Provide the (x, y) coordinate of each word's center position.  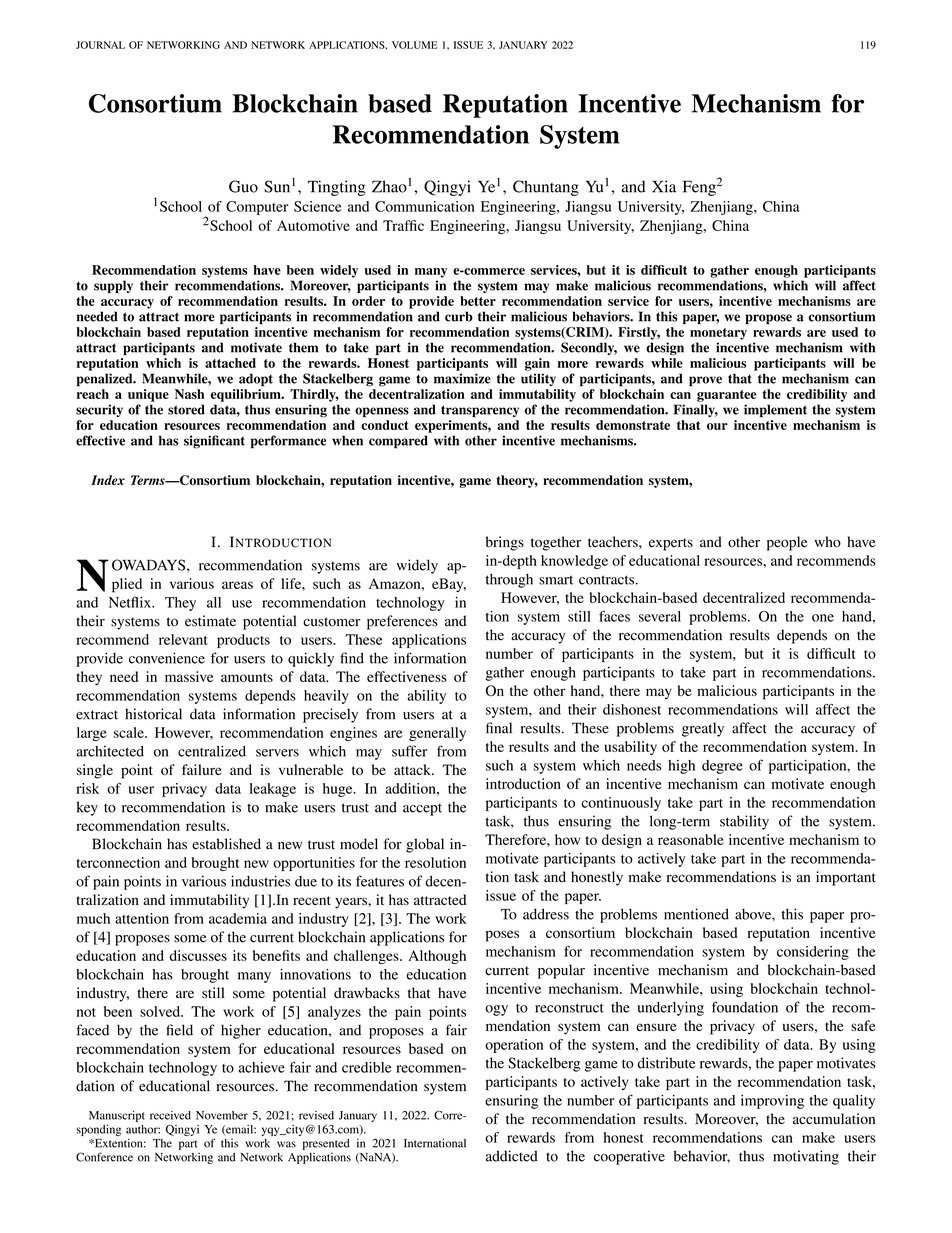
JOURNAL (100, 45)
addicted (512, 1156)
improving (772, 1102)
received (170, 1115)
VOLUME (415, 45)
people (787, 543)
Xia (664, 186)
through (509, 580)
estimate (210, 621)
